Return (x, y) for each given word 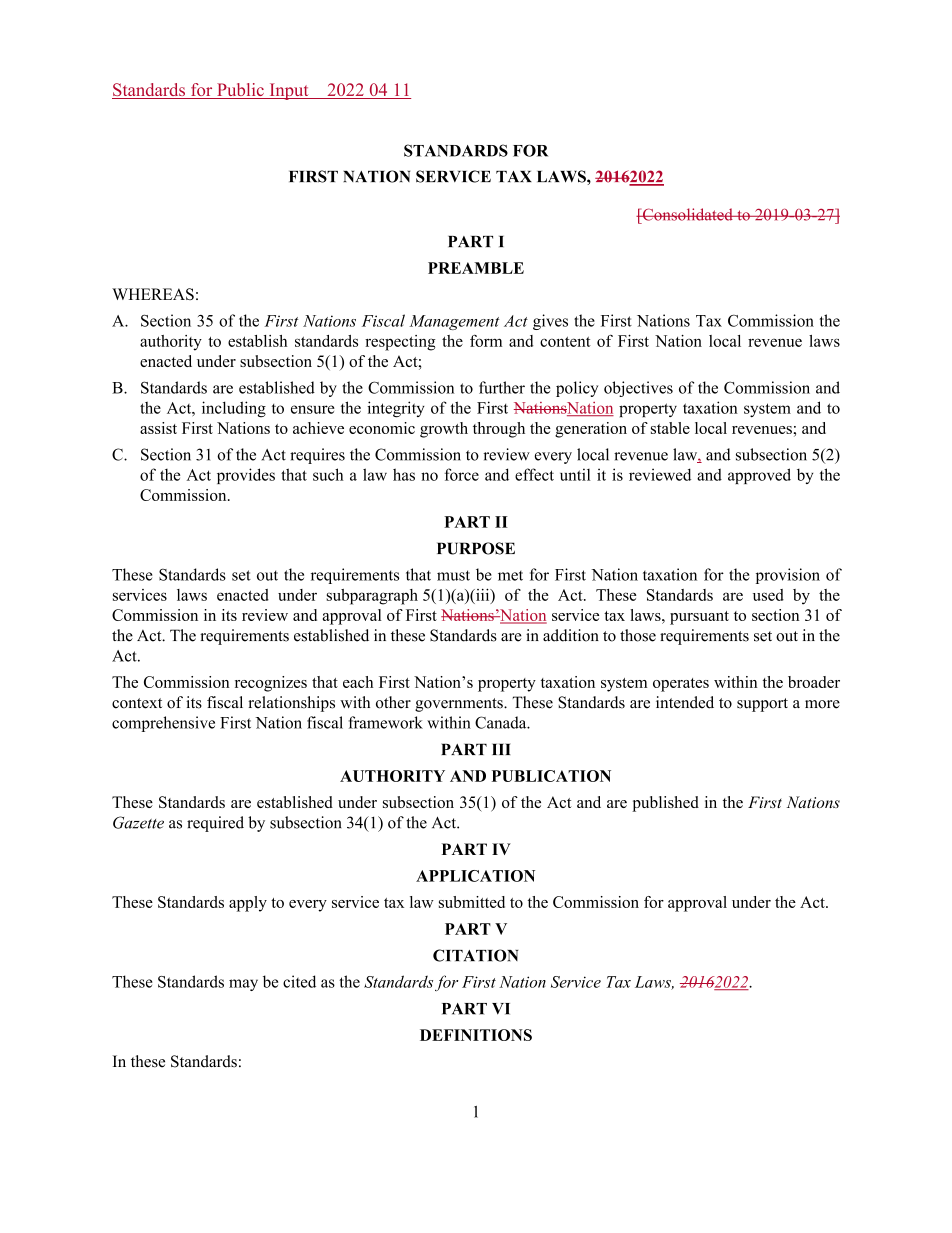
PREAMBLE (476, 268)
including (234, 409)
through (499, 430)
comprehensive (163, 724)
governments (460, 705)
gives (550, 322)
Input (289, 91)
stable (670, 428)
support (762, 705)
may (243, 985)
